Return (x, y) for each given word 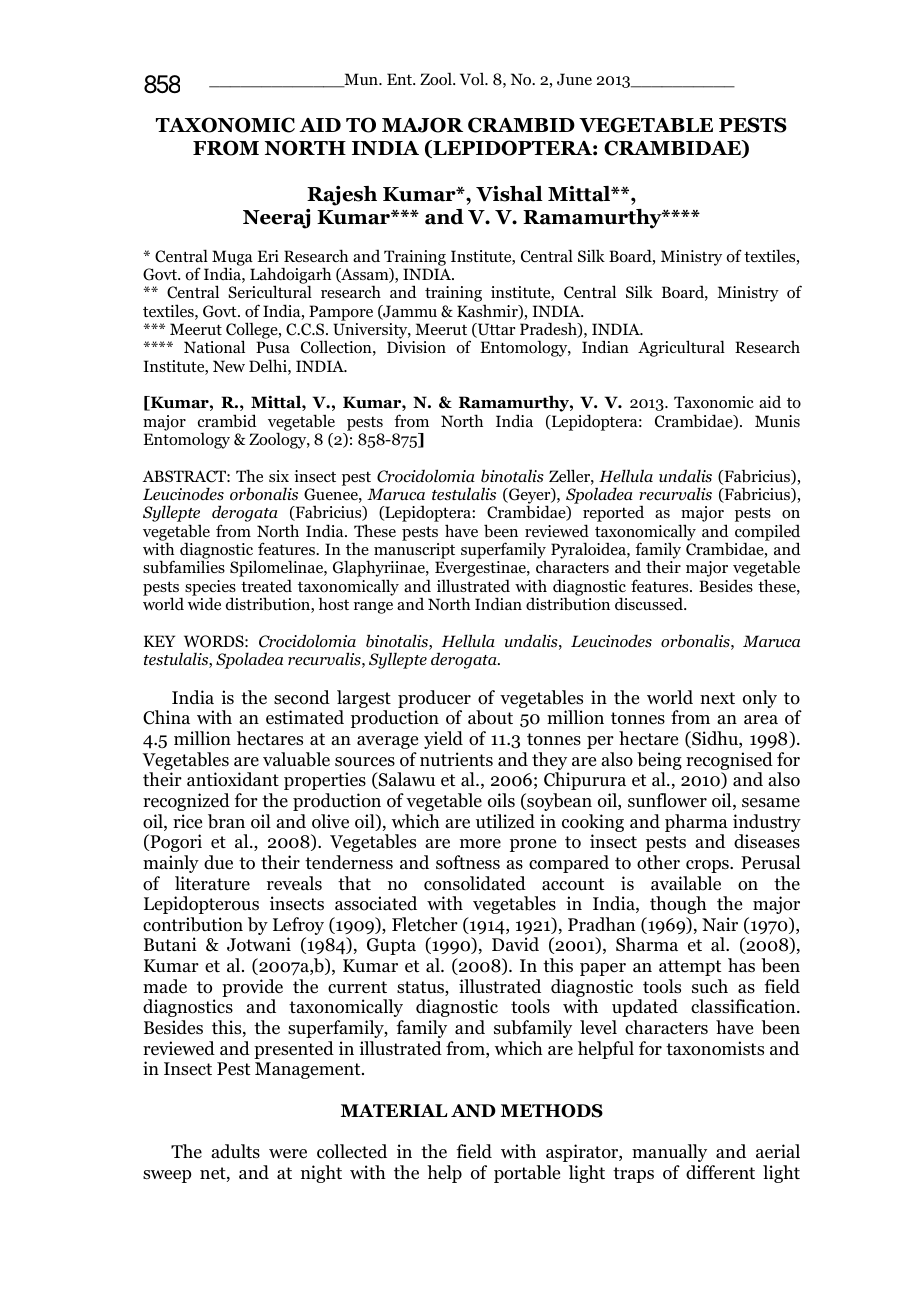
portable (527, 1174)
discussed (650, 603)
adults (235, 1151)
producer (434, 700)
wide (204, 603)
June (574, 79)
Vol (473, 79)
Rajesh (342, 196)
